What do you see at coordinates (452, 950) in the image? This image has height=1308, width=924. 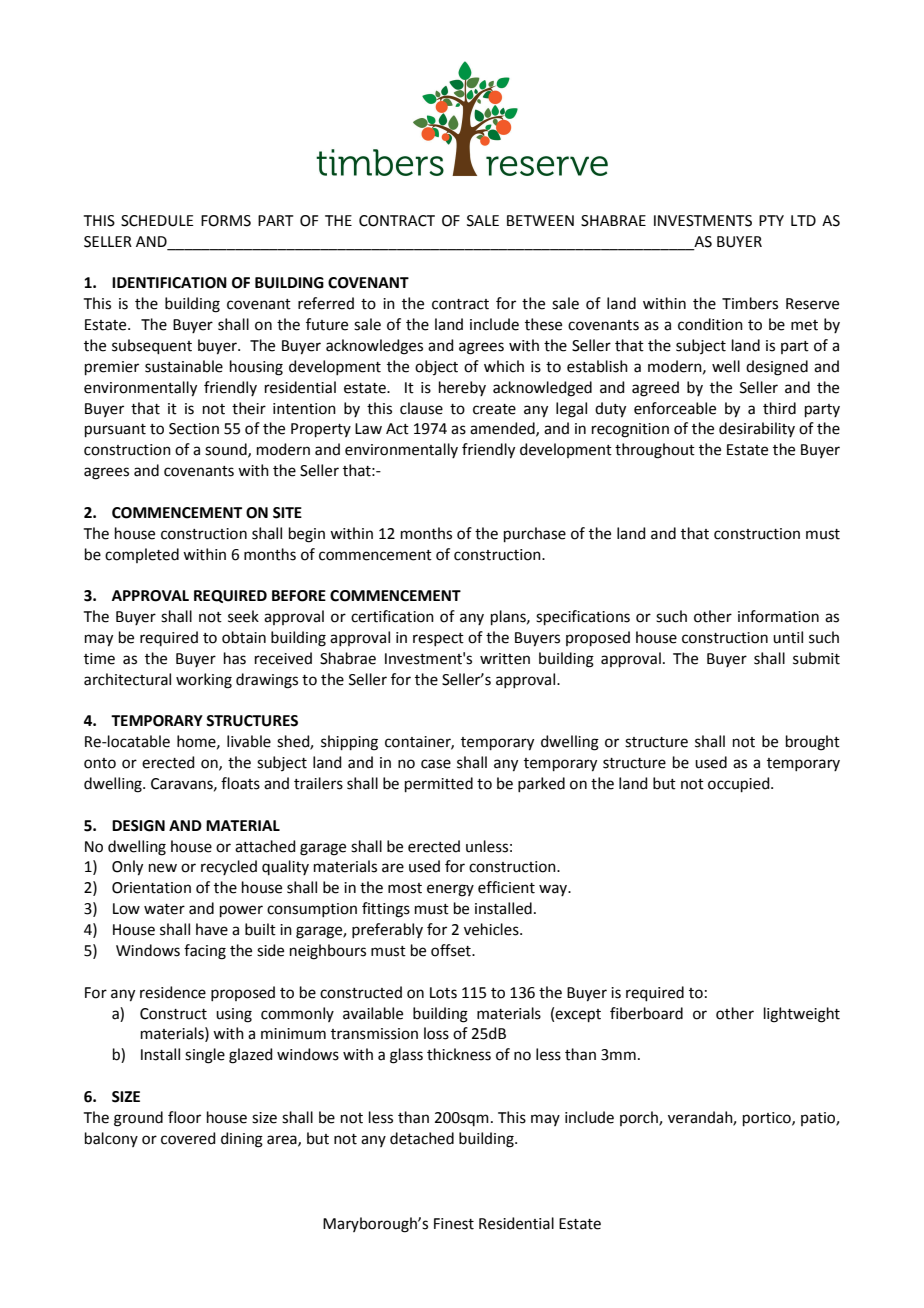 I see `offset` at bounding box center [452, 950].
